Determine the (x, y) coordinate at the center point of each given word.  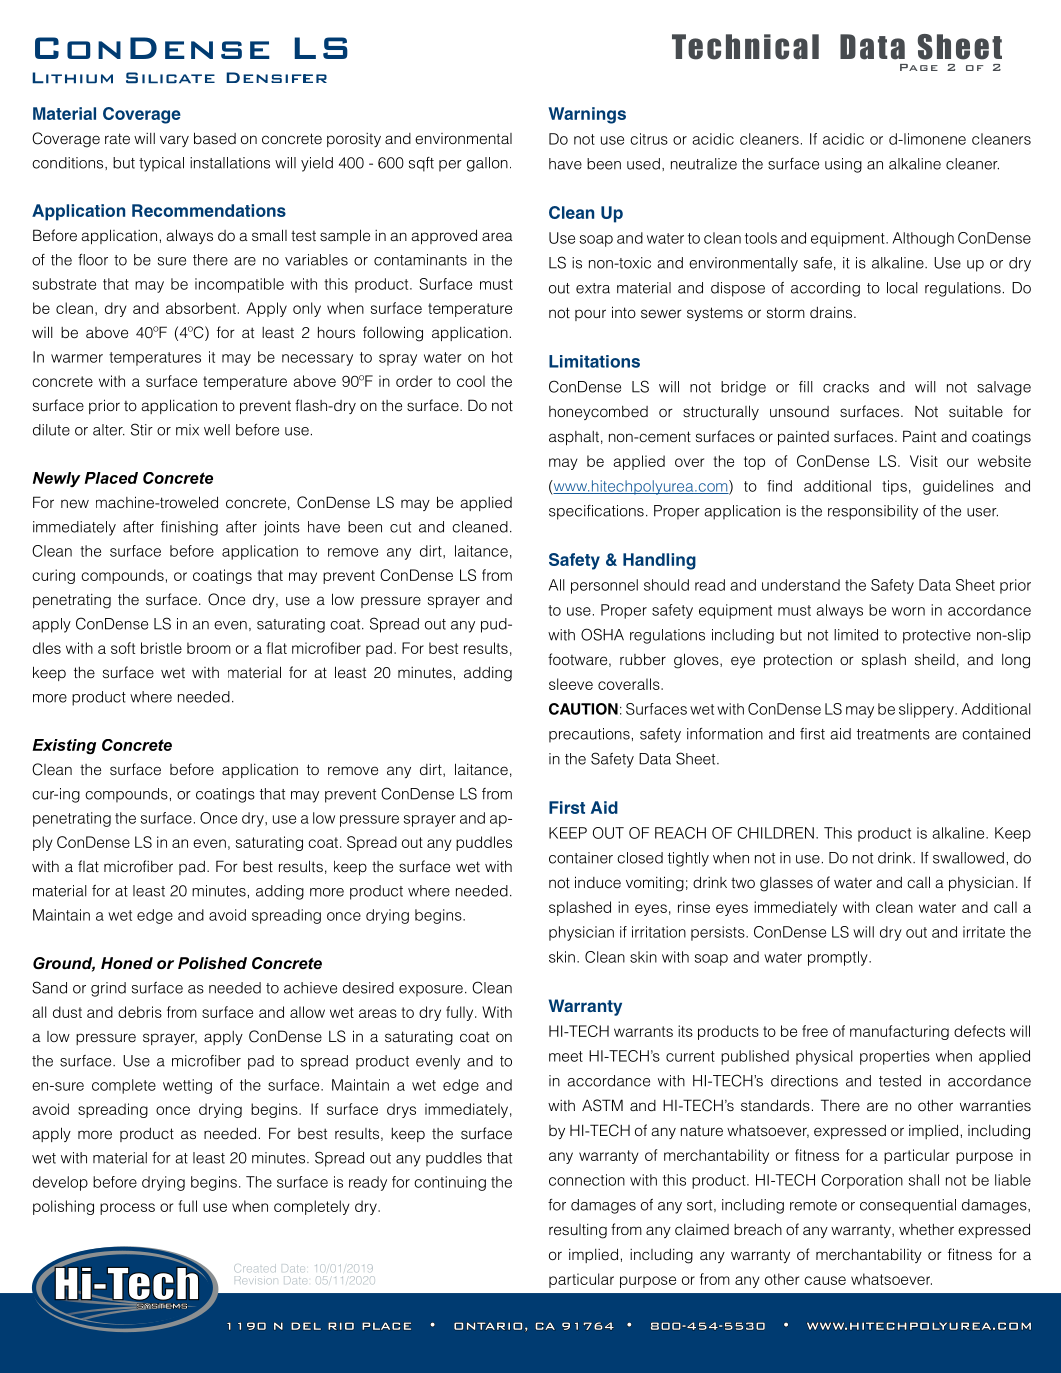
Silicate (170, 78)
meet (566, 1056)
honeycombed (598, 413)
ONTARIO (488, 1326)
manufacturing (899, 1032)
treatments (893, 734)
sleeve (571, 684)
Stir (142, 429)
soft (123, 648)
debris (140, 1012)
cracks (846, 387)
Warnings (587, 115)
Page (919, 67)
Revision (255, 1280)
